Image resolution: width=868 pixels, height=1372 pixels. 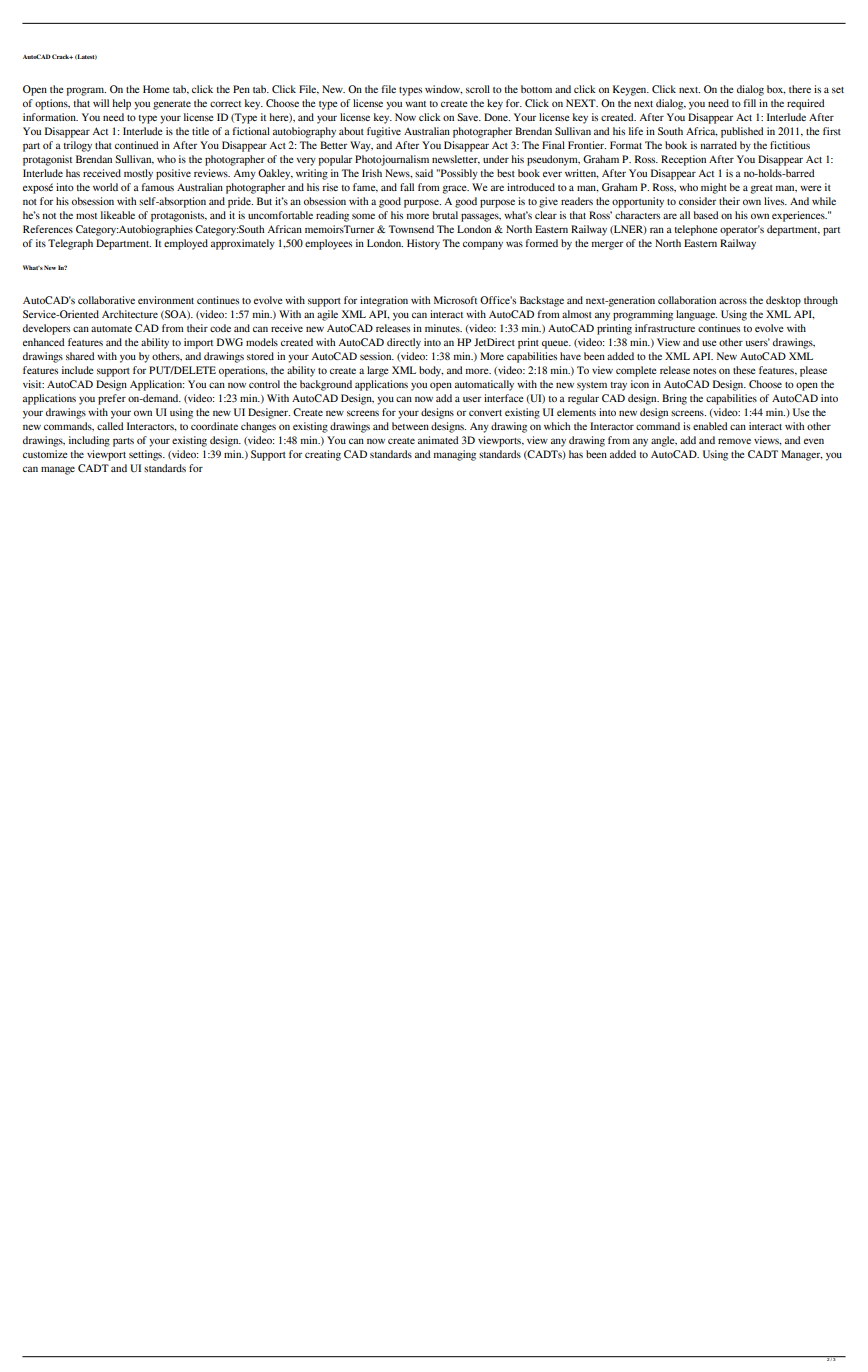 What do you see at coordinates (89, 441) in the screenshot?
I see `including` at bounding box center [89, 441].
